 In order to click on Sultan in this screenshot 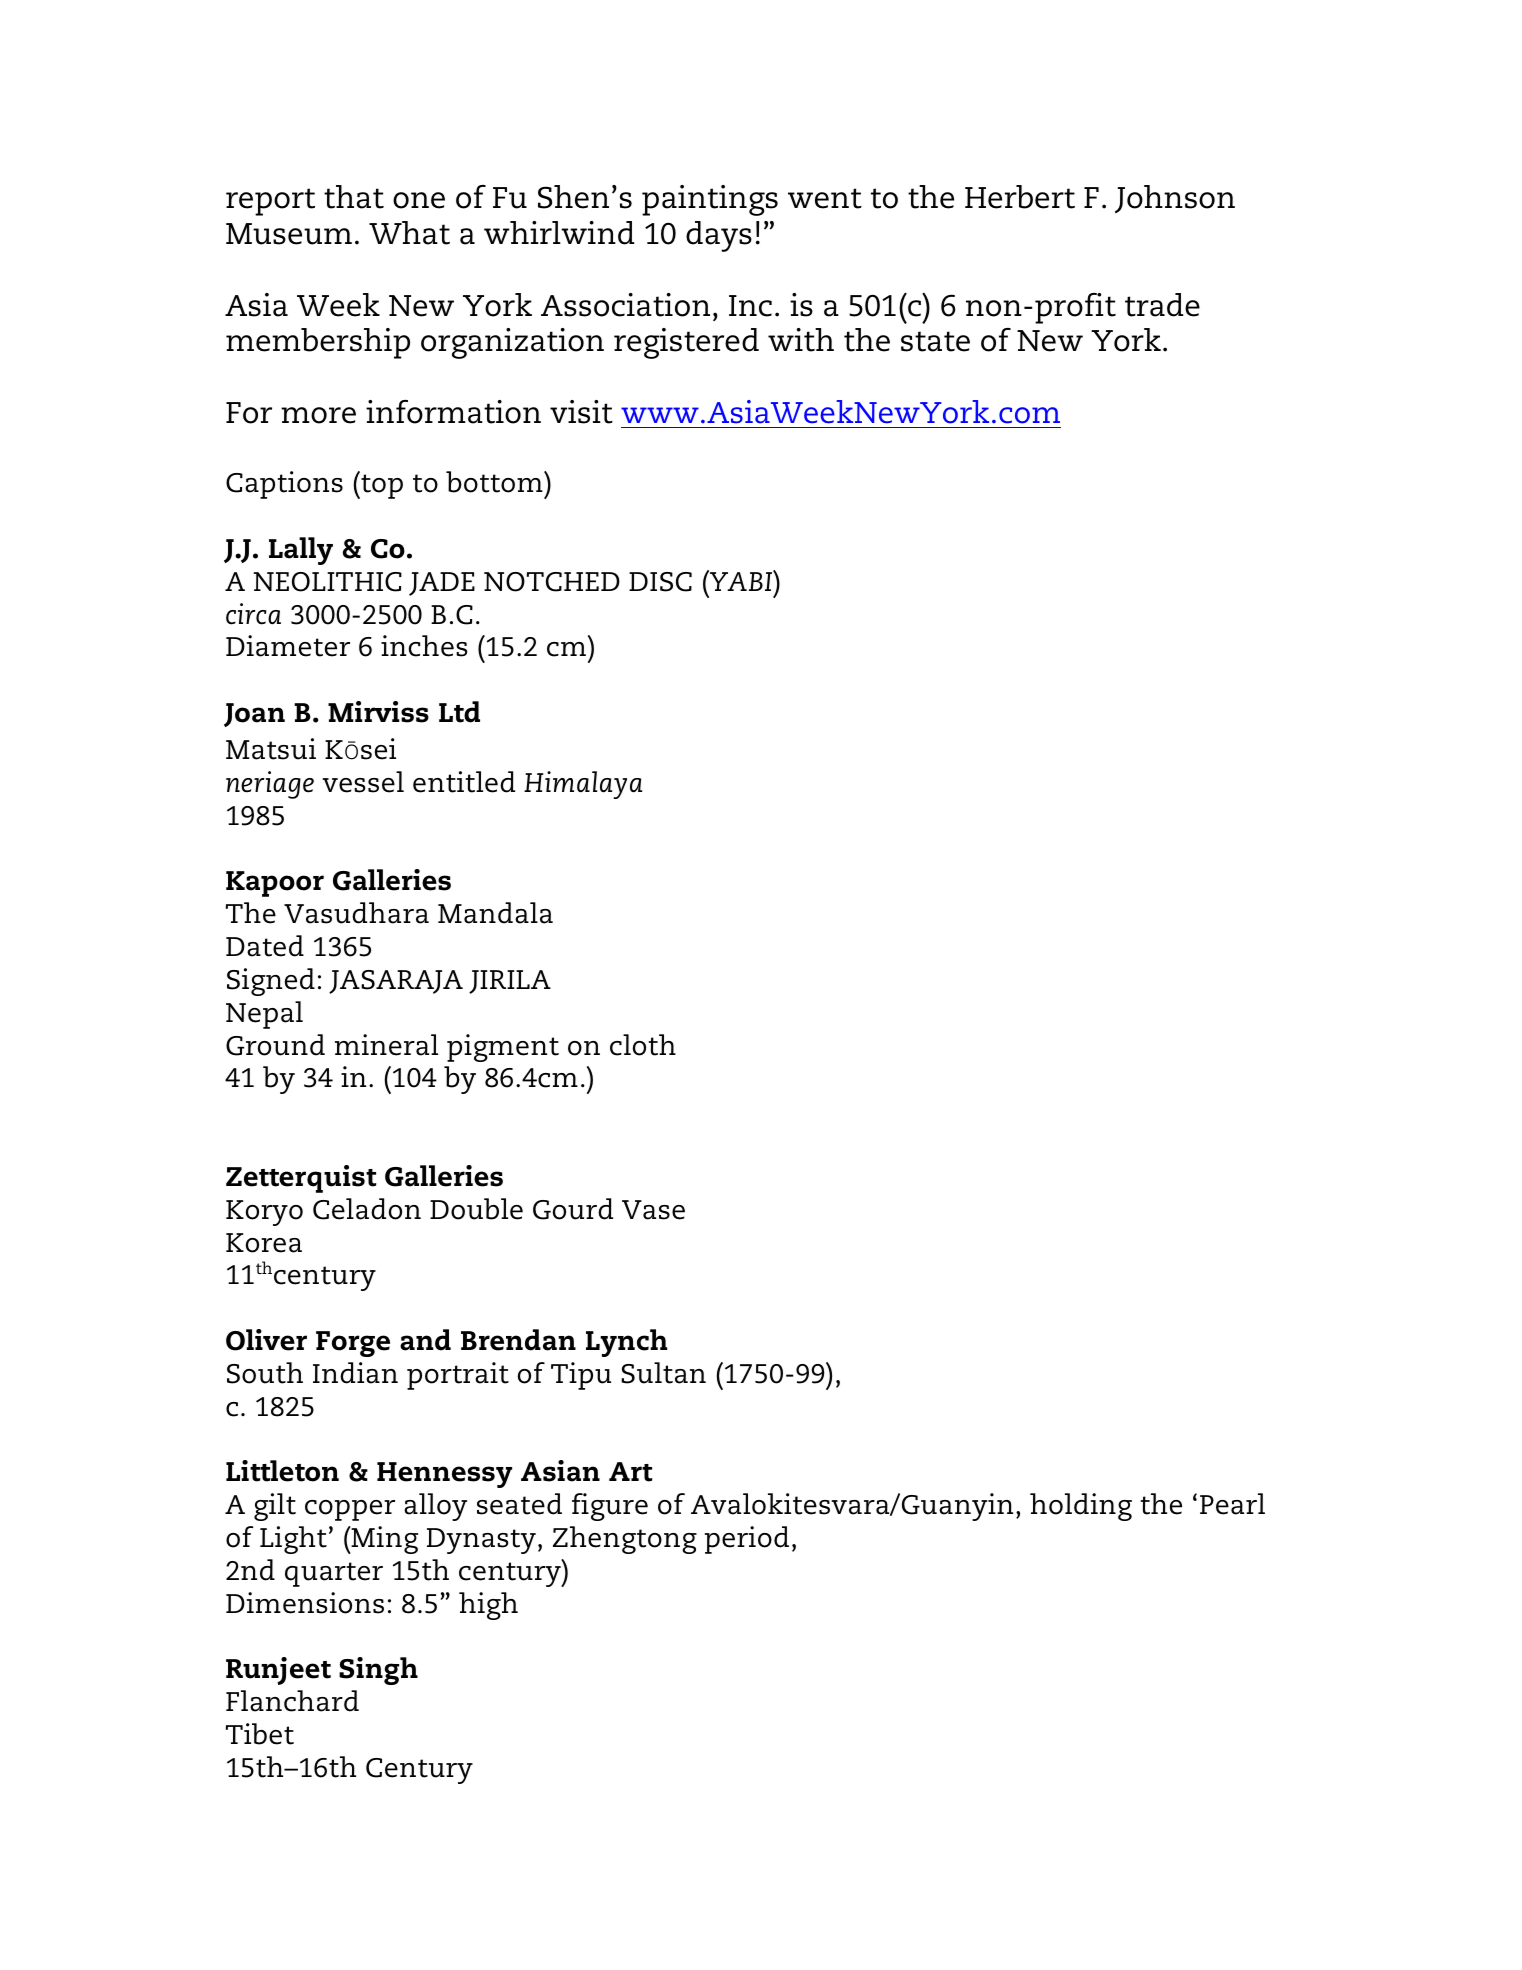, I will do `click(663, 1373)`.
